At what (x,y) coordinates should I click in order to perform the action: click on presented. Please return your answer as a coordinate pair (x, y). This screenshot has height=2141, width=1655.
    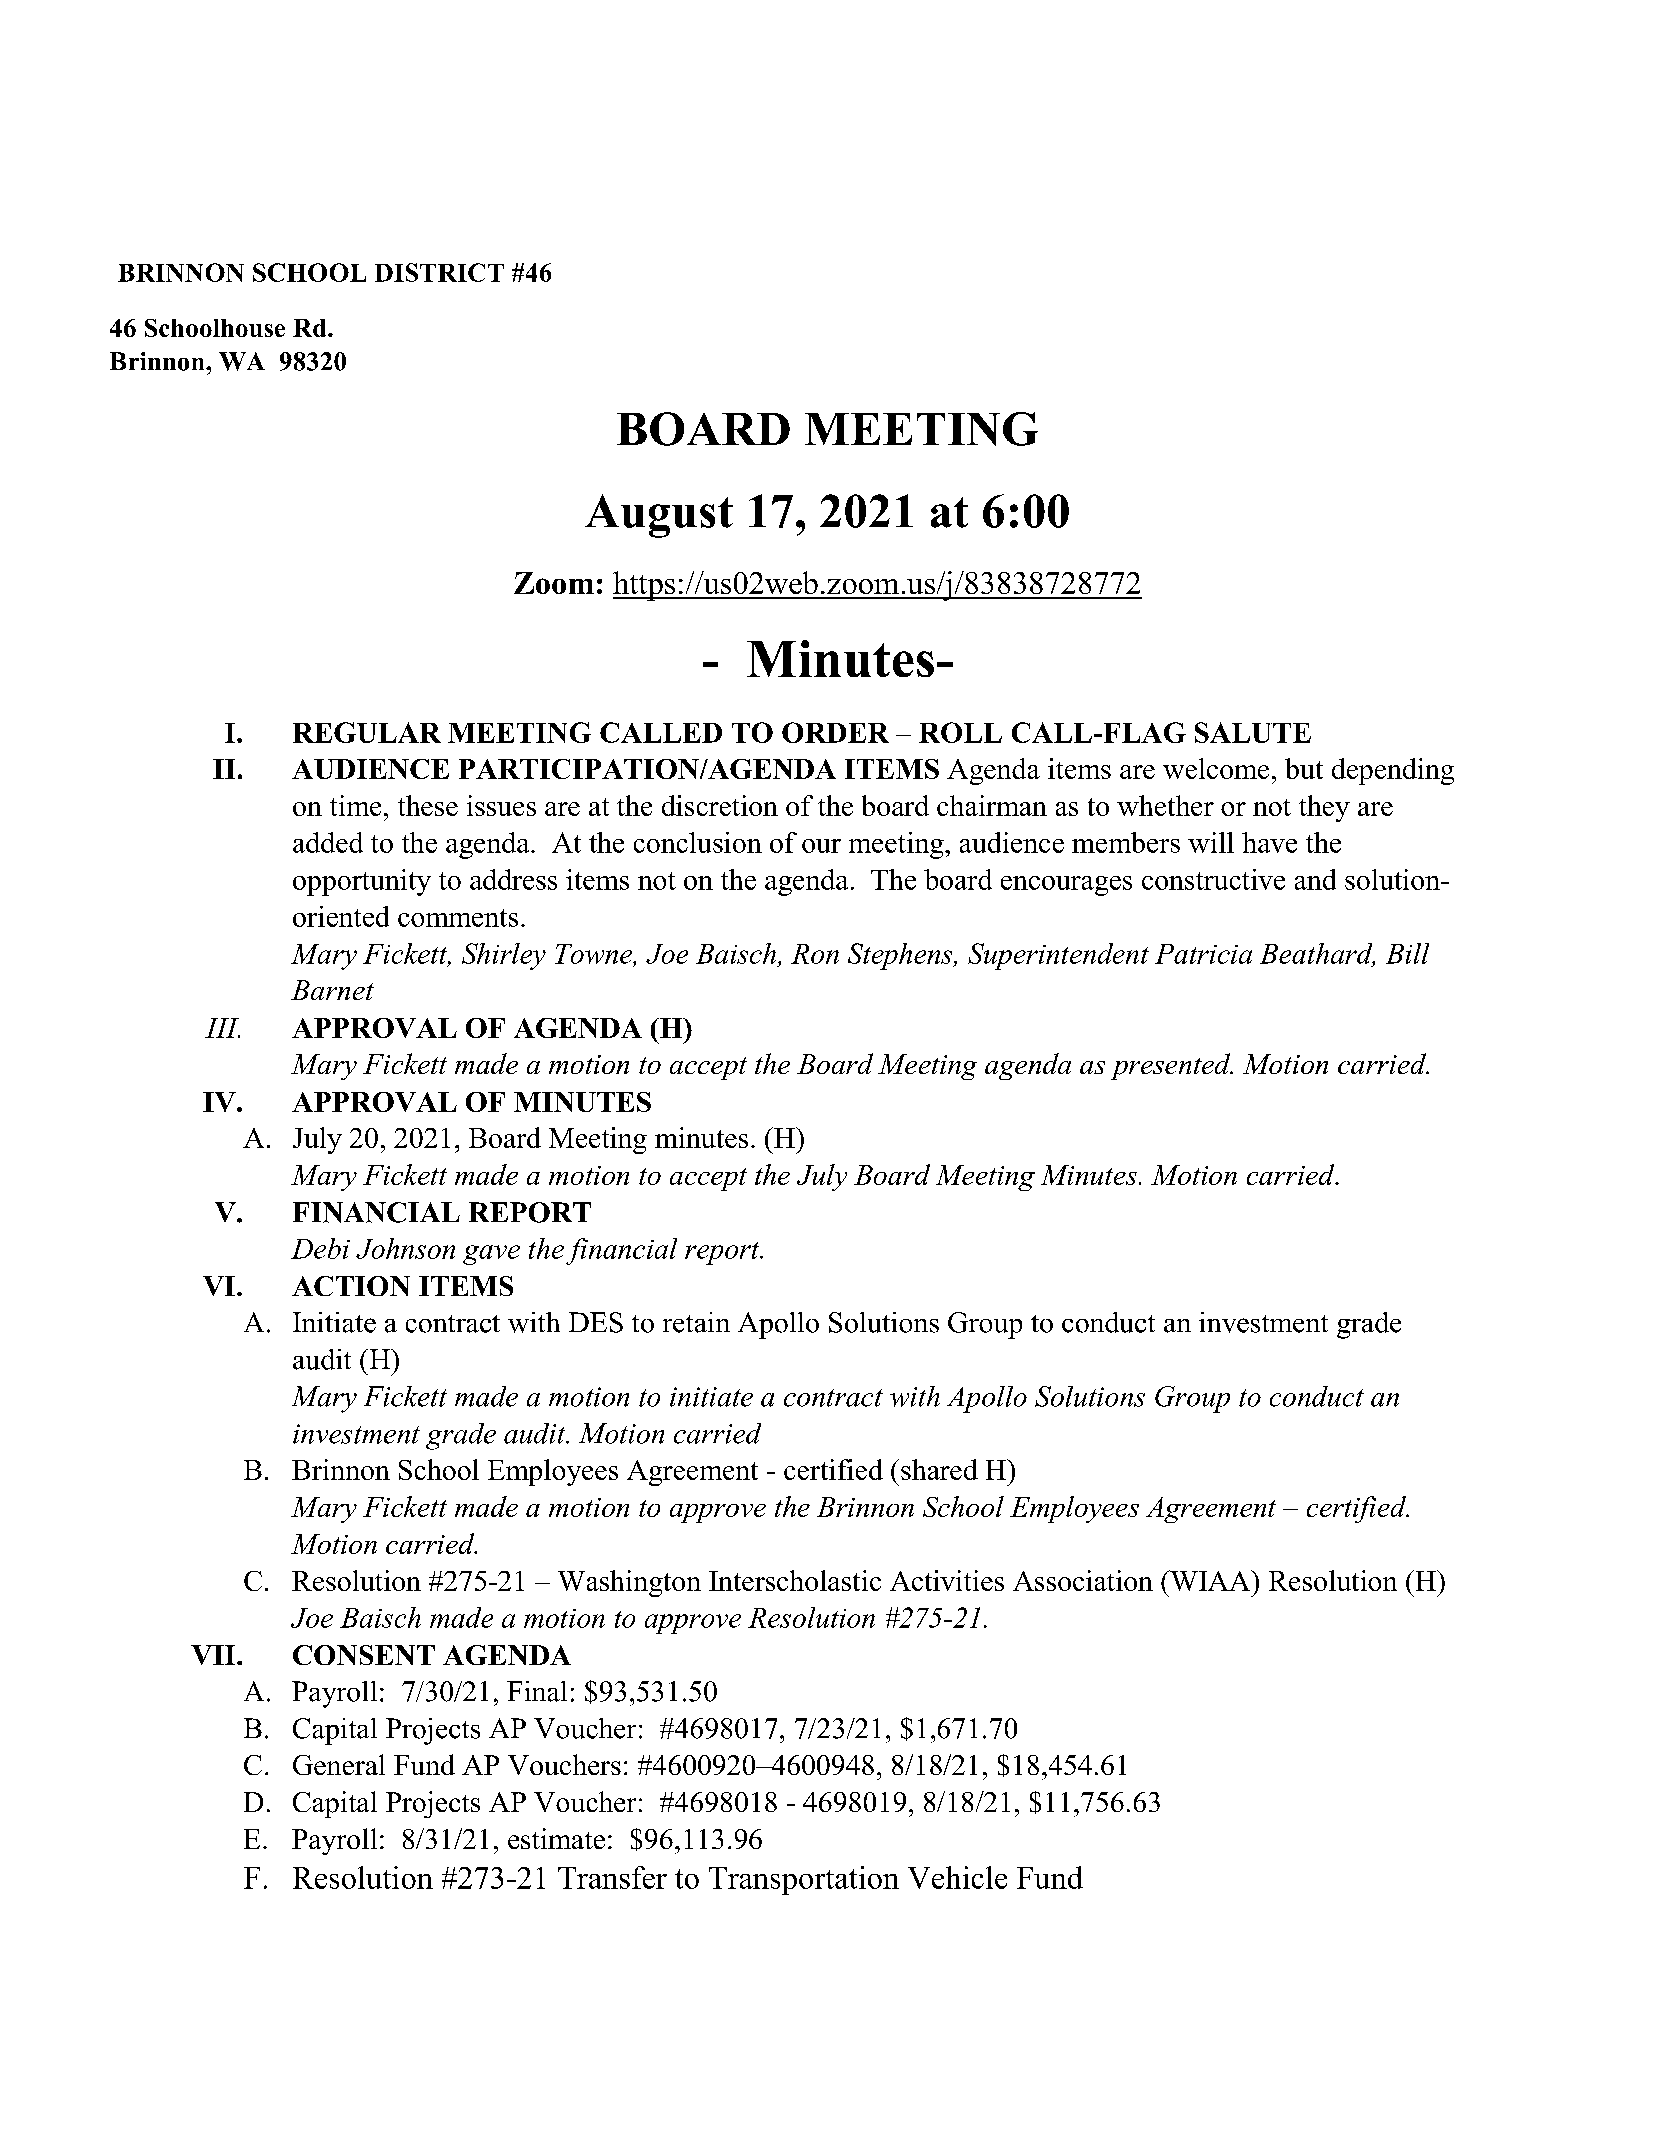
    Looking at the image, I should click on (1172, 1066).
